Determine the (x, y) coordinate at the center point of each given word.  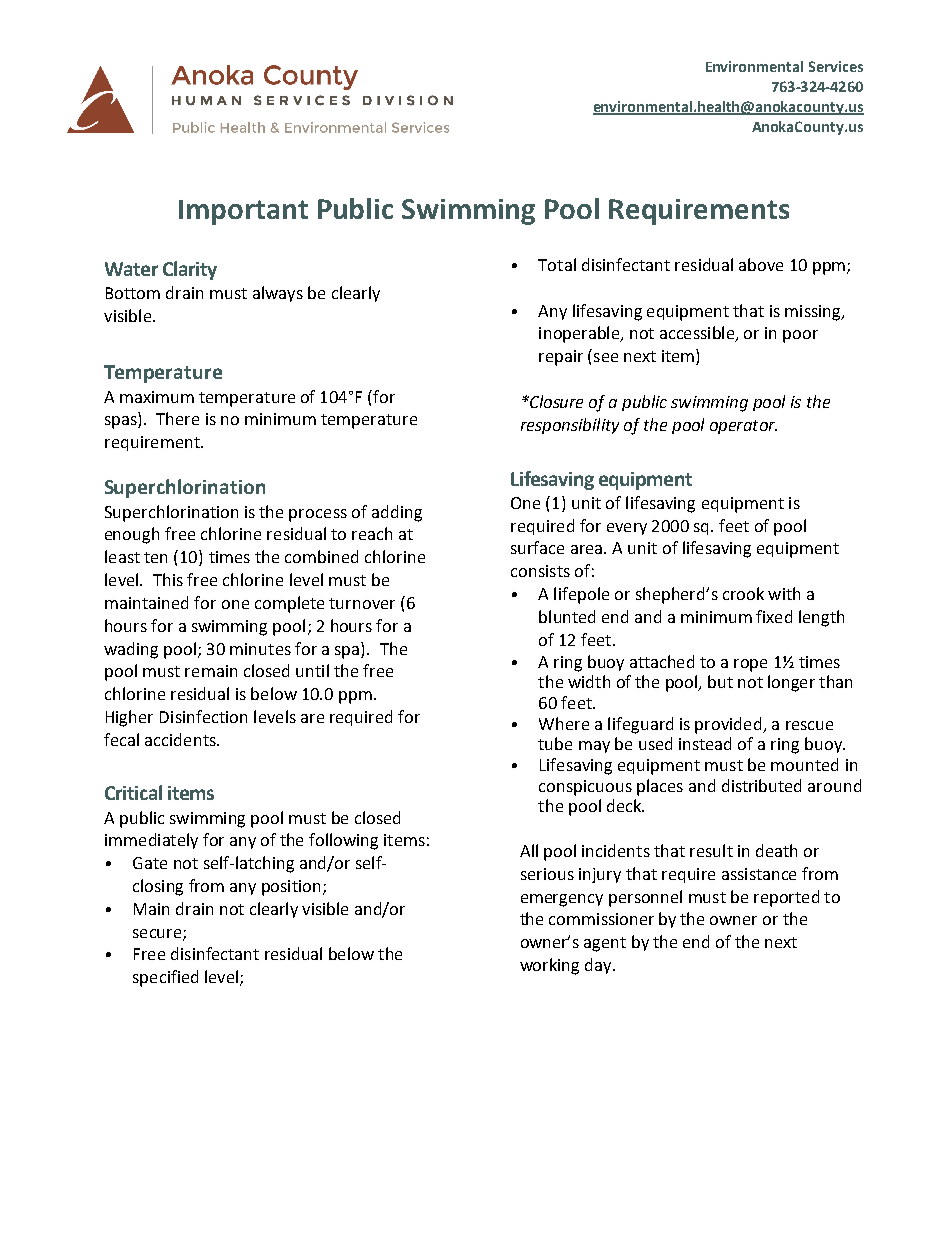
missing (814, 313)
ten (155, 557)
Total (557, 264)
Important (243, 212)
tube (555, 743)
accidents (181, 739)
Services (836, 66)
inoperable (580, 334)
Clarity (190, 270)
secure (158, 934)
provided (729, 725)
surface (537, 547)
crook (743, 593)
